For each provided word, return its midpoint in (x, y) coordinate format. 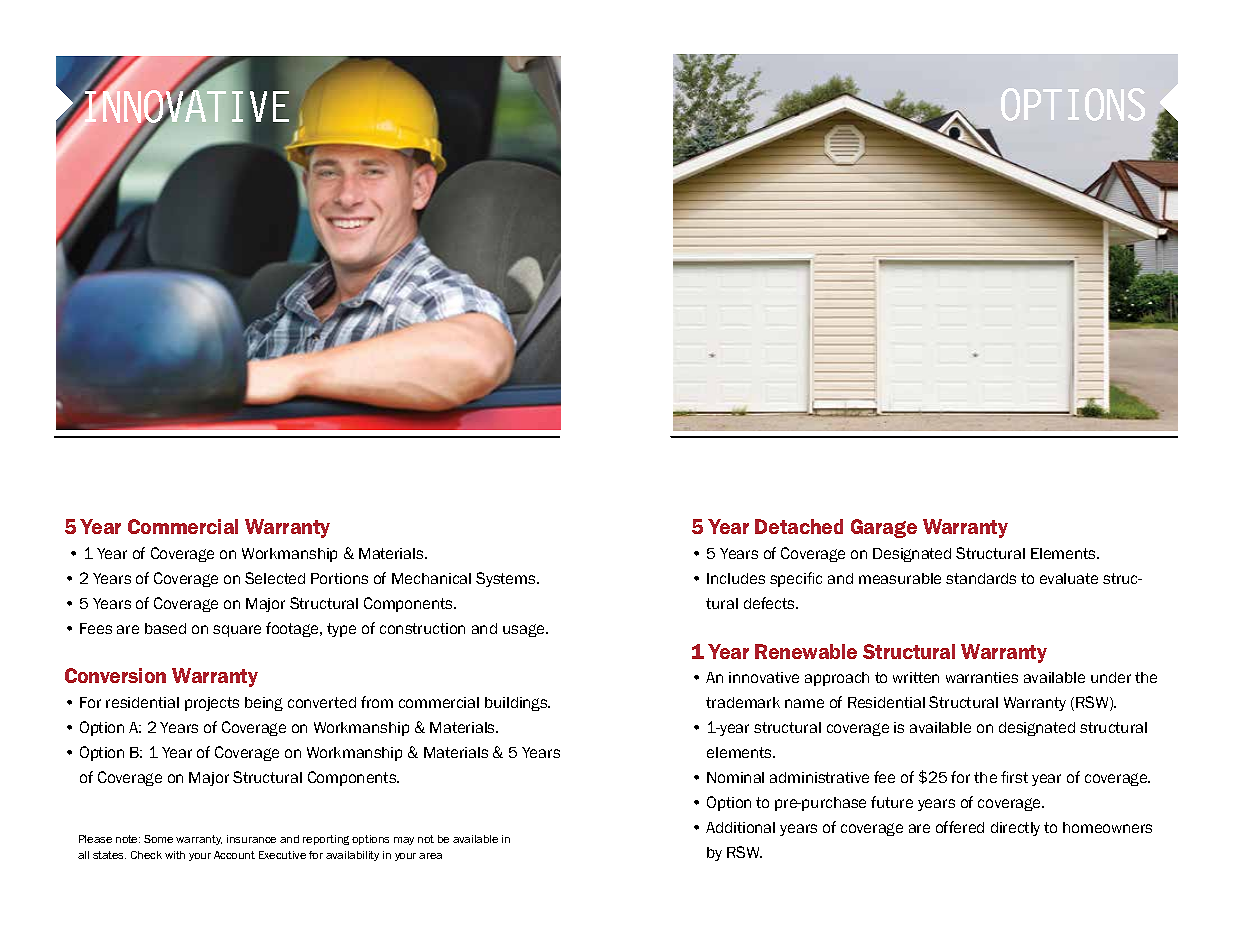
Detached (799, 526)
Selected (275, 578)
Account (234, 855)
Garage (884, 528)
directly (1015, 829)
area (430, 856)
